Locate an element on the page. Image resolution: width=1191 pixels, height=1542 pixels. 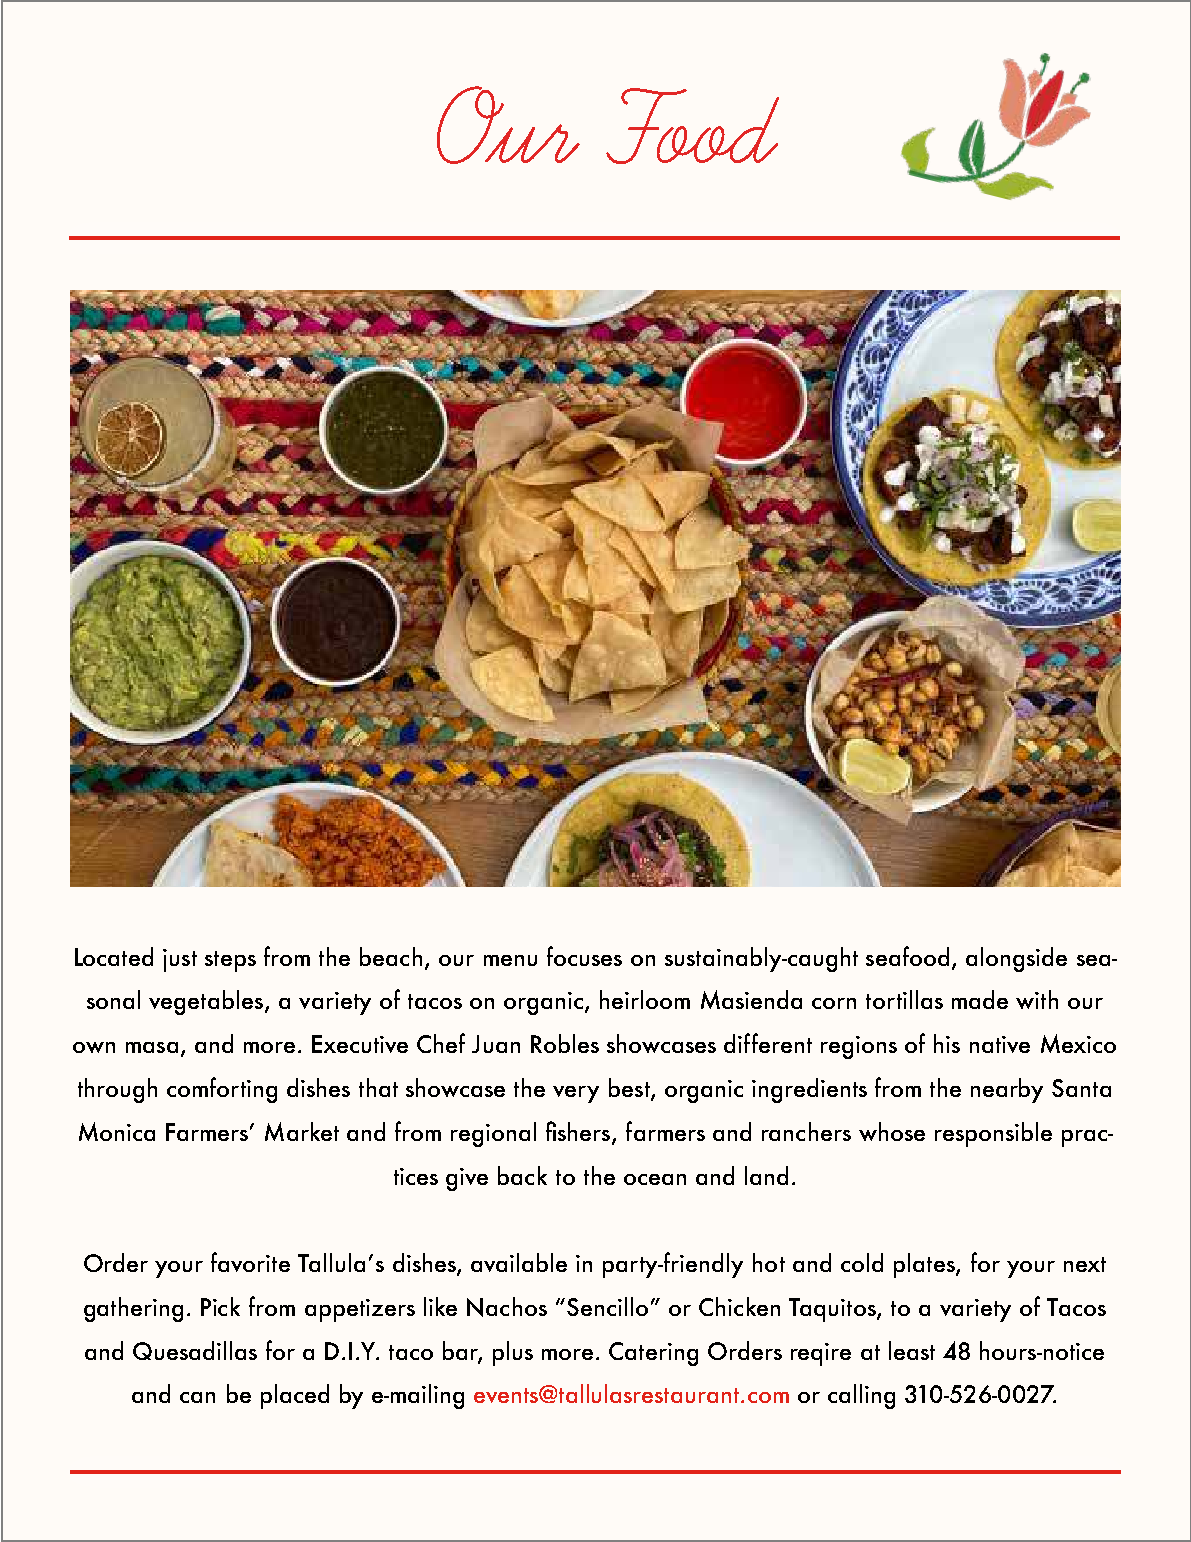
very is located at coordinates (576, 1094).
